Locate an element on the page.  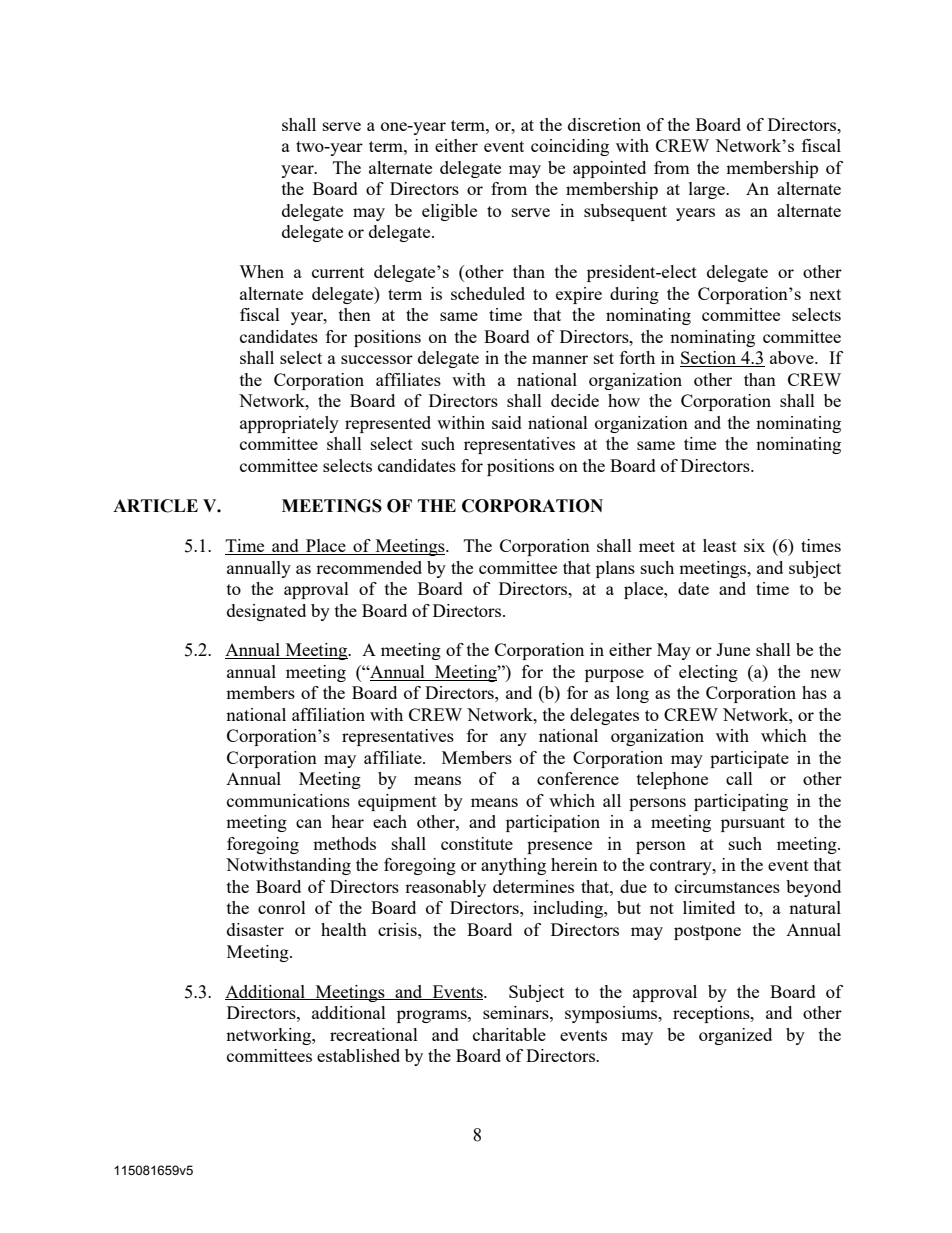
established is located at coordinates (358, 1055).
